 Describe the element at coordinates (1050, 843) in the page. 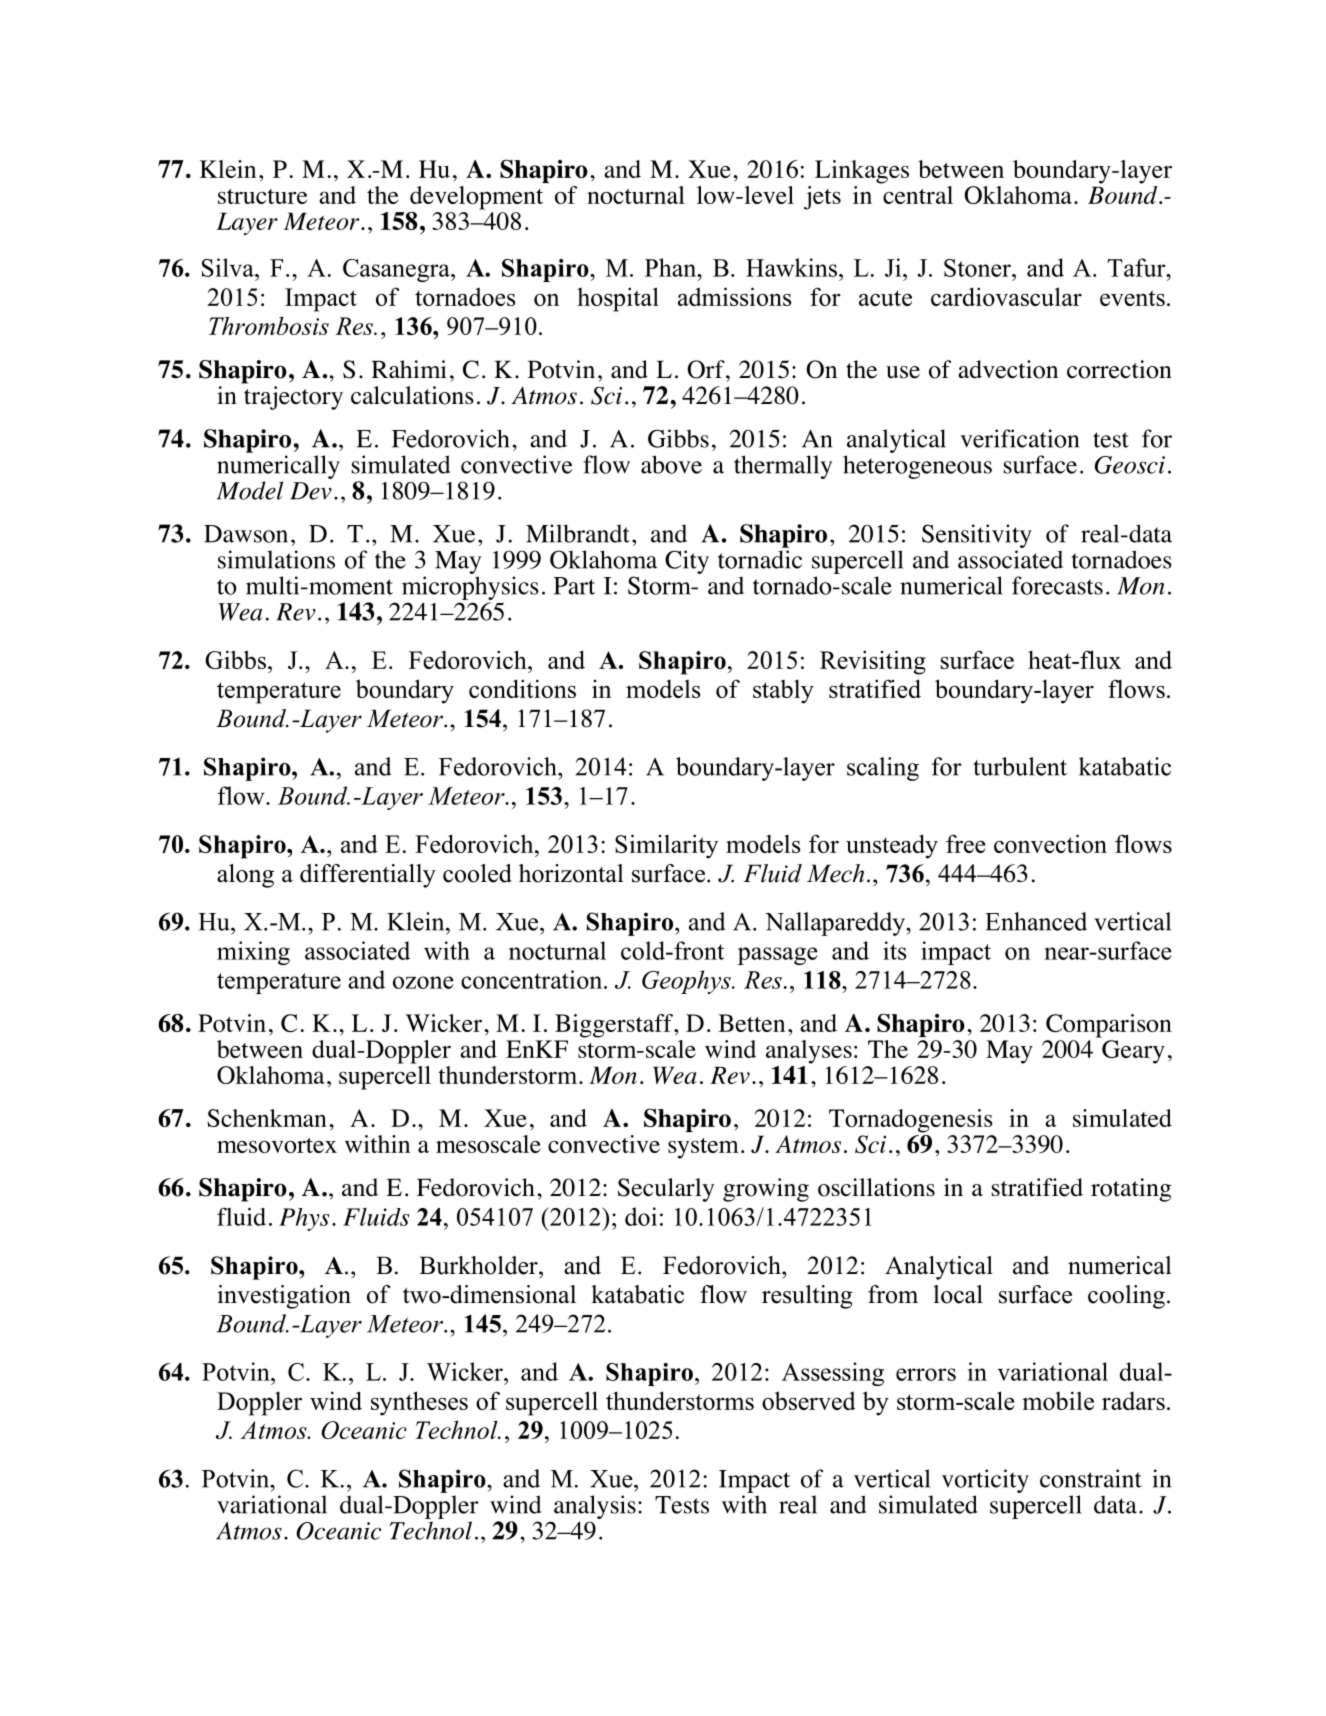

I see `convection` at that location.
